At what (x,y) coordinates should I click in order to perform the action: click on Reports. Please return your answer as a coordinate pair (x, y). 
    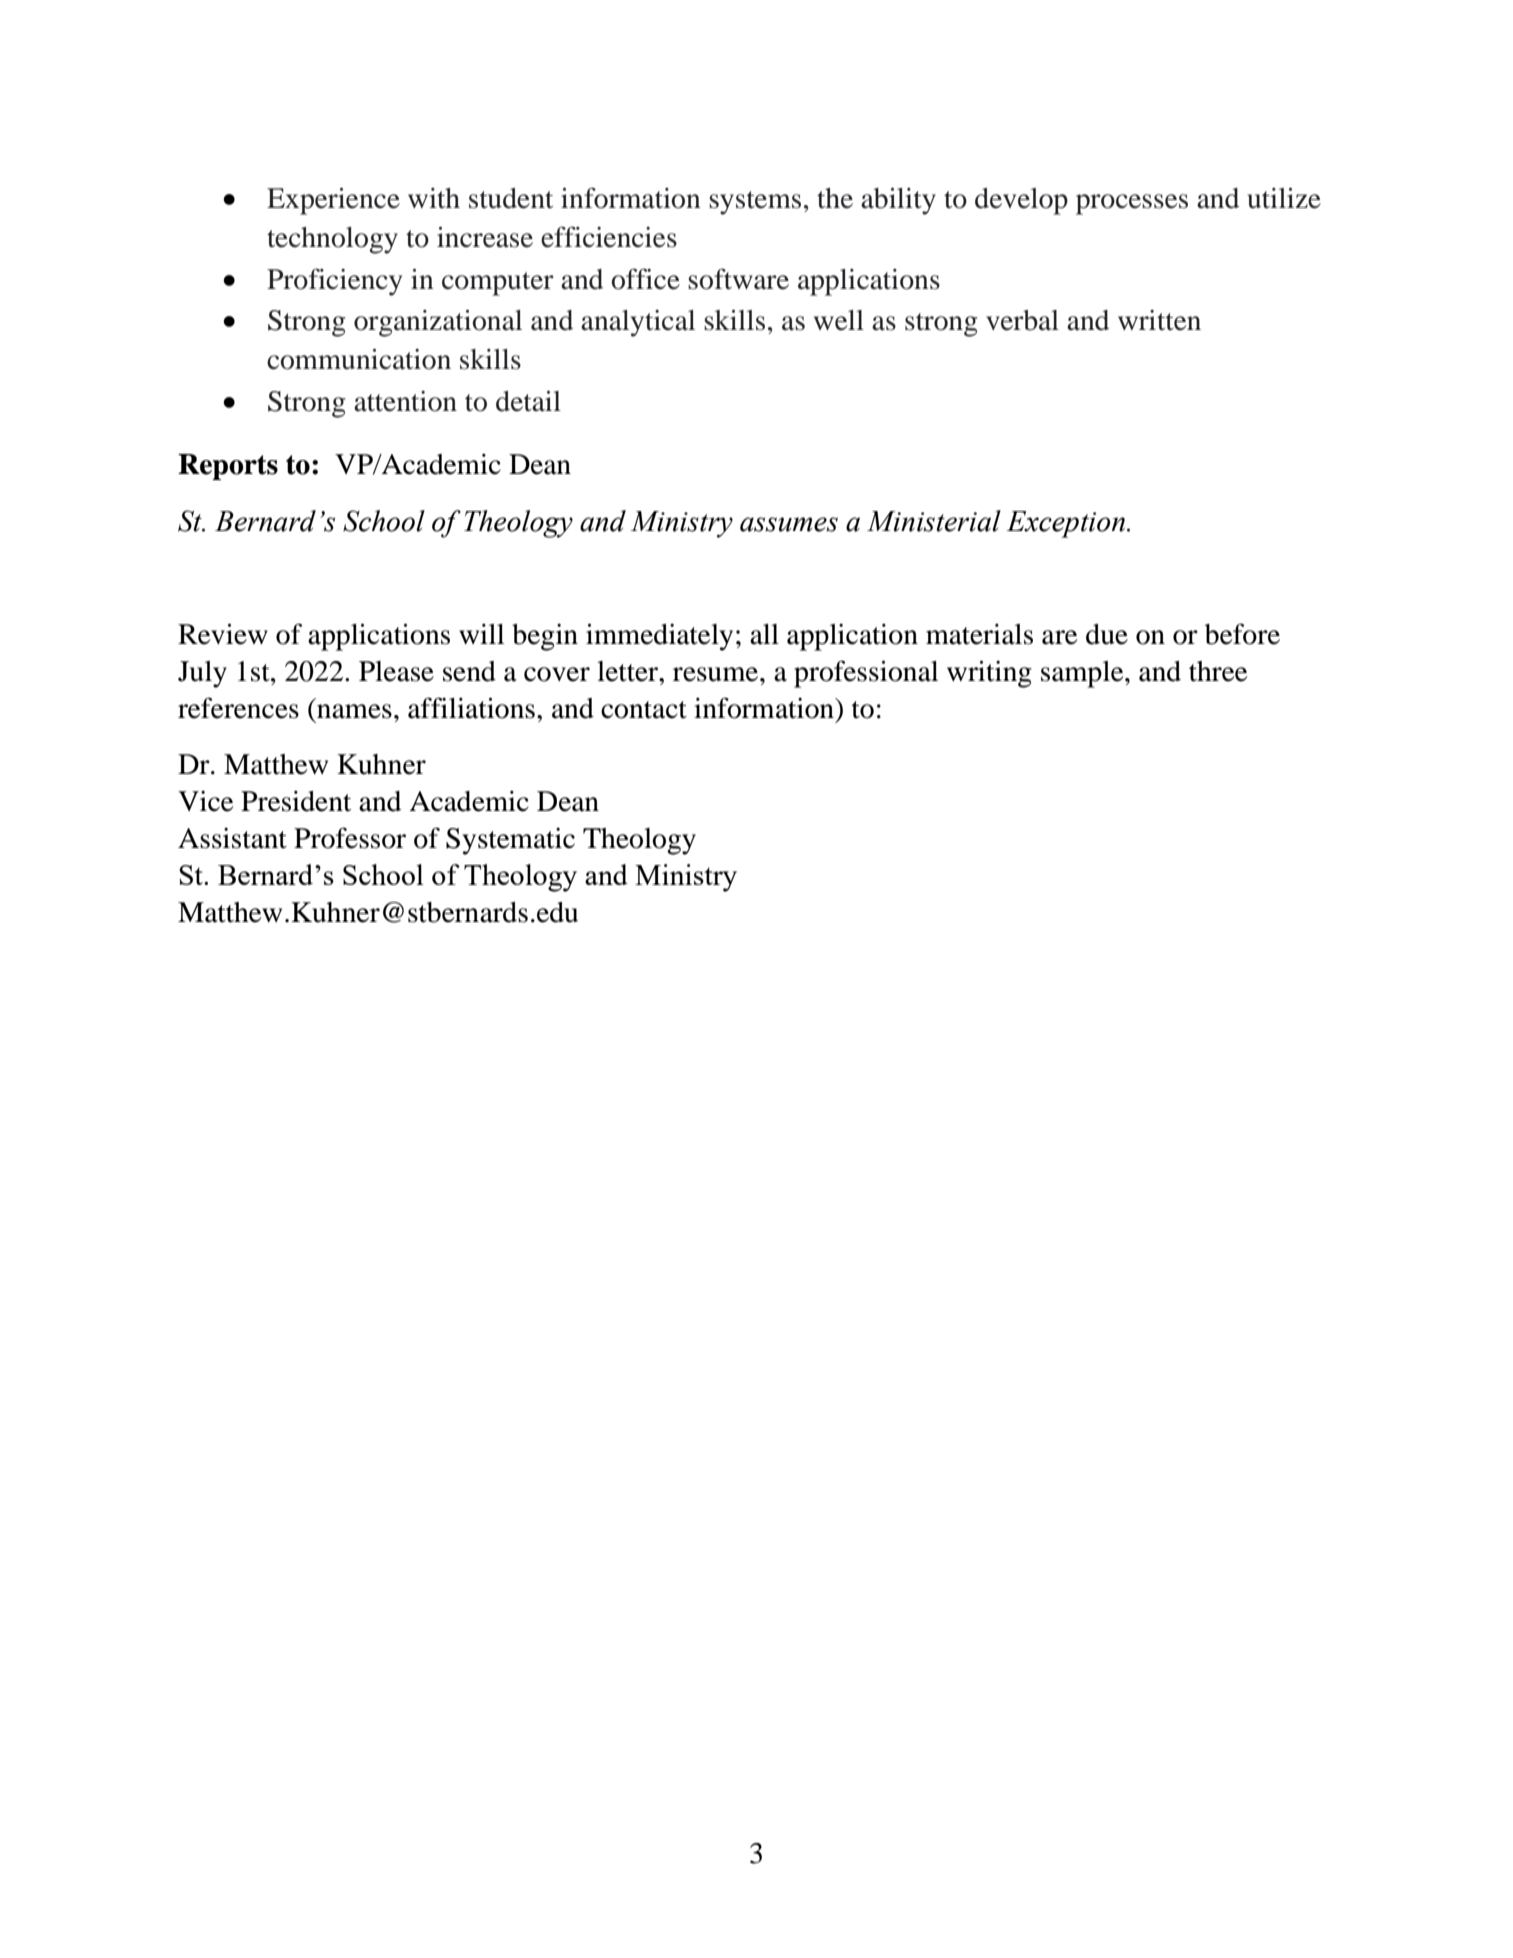
    Looking at the image, I should click on (228, 467).
